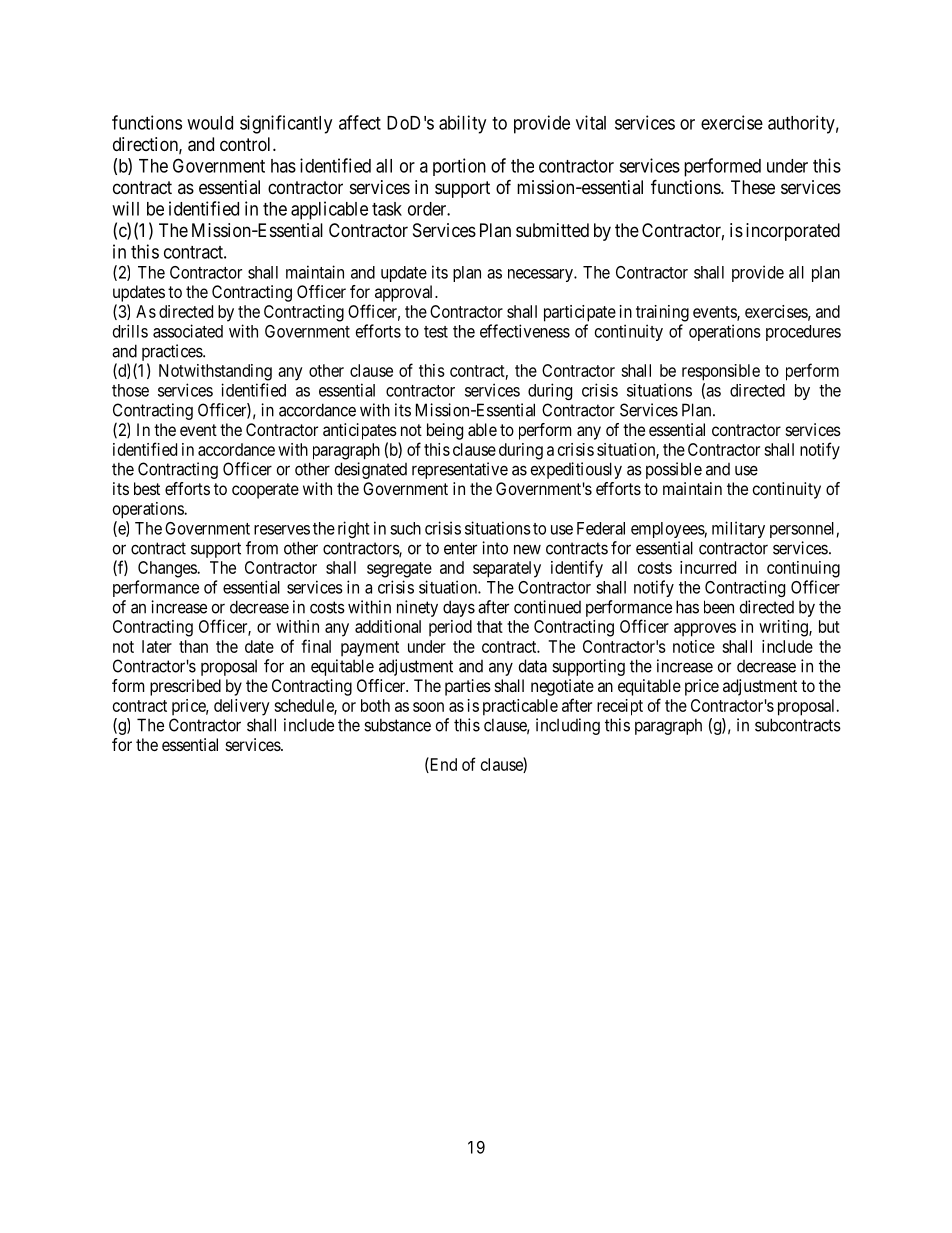 The width and height of the page is (952, 1233). I want to click on delivery, so click(242, 707).
